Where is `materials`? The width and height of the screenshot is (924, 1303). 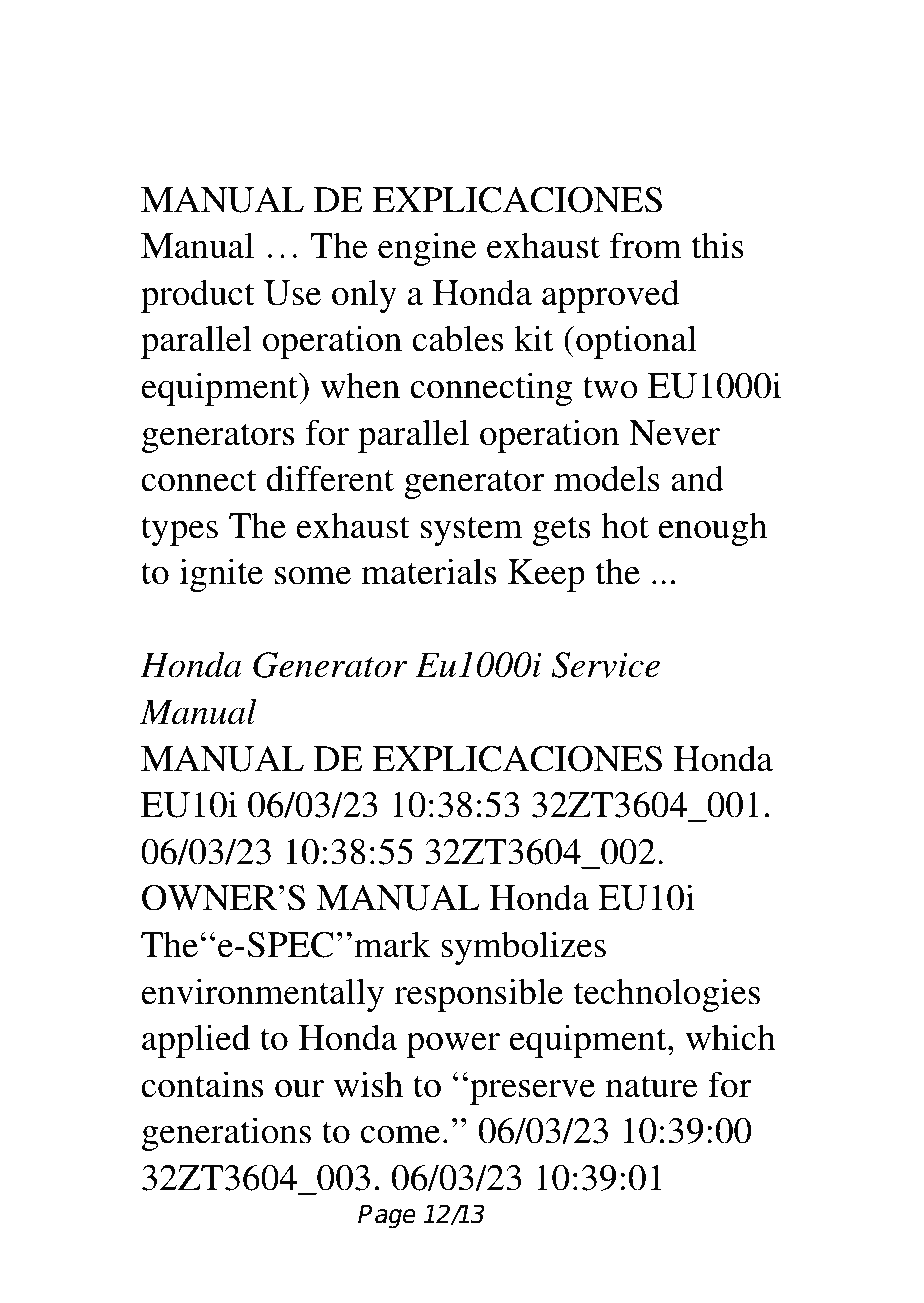 materials is located at coordinates (428, 571).
